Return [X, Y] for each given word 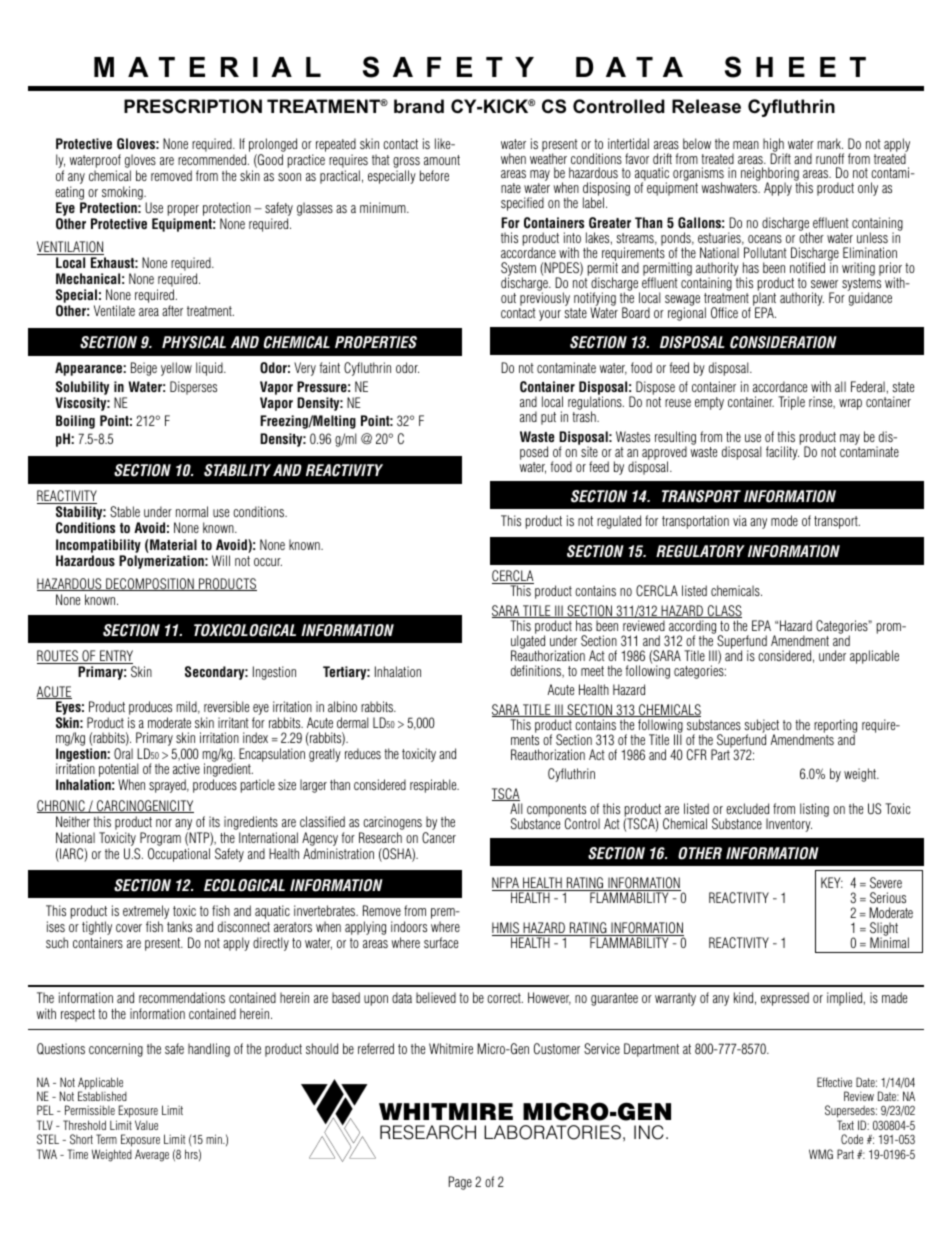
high [773, 146]
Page [460, 1183]
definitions [537, 671]
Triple [791, 403]
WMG [821, 1154]
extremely [146, 913]
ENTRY [115, 657]
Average [152, 1155]
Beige [144, 369]
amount [442, 160]
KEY [832, 882]
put [548, 418]
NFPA [506, 884]
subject [761, 727]
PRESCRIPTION [193, 106]
